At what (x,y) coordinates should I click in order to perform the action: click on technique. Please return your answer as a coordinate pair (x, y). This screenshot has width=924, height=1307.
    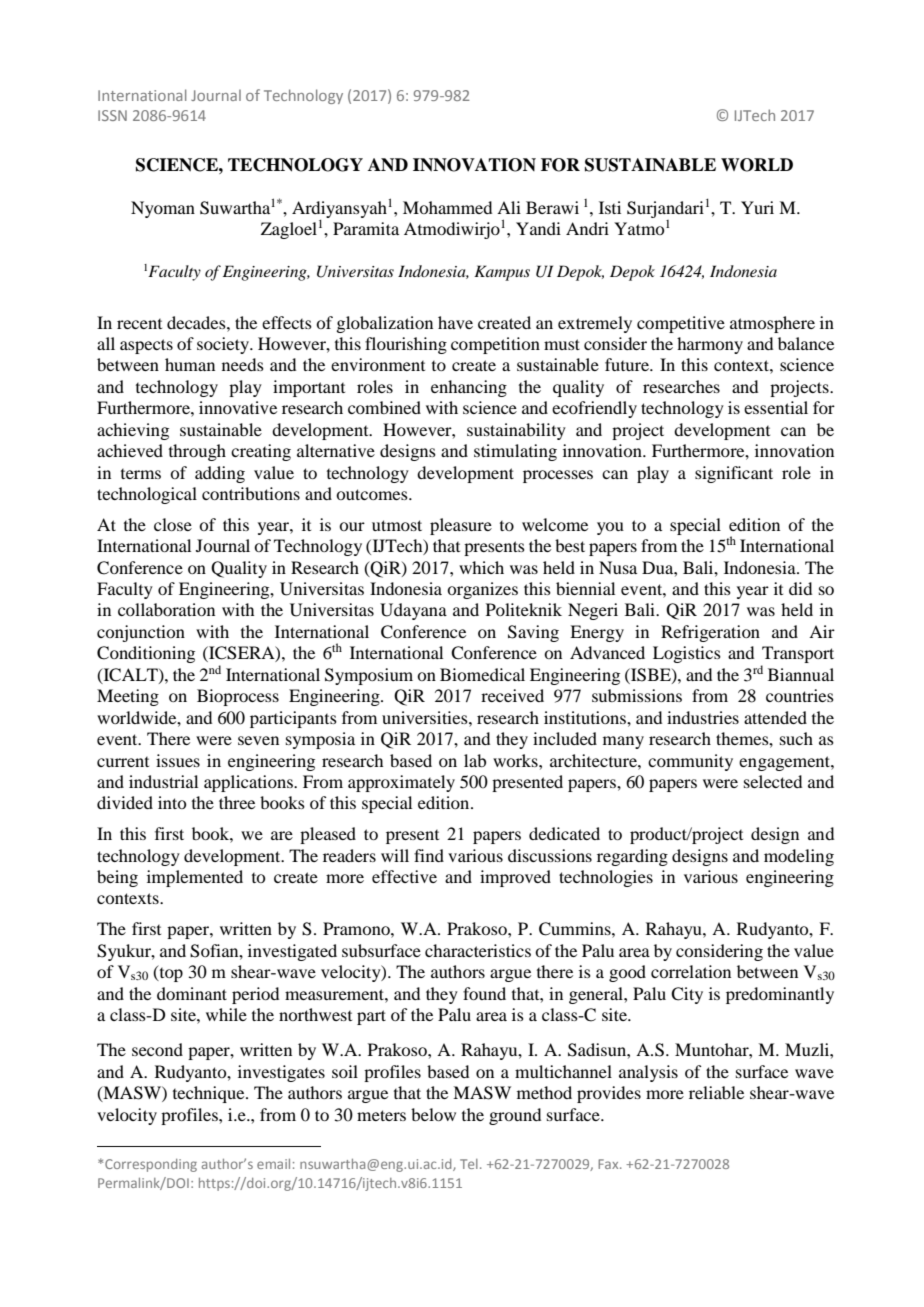
    Looking at the image, I should click on (210, 1094).
